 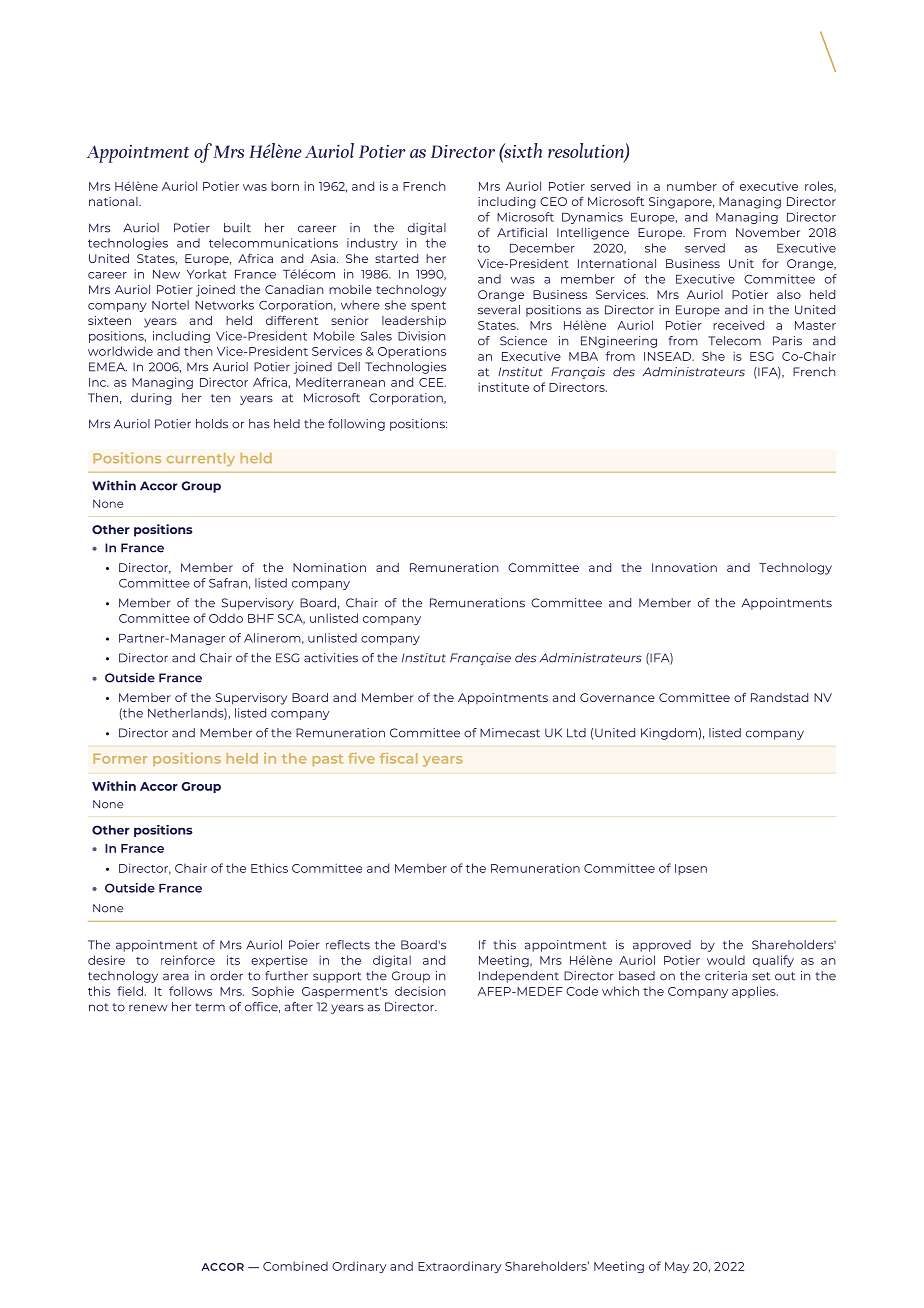 What do you see at coordinates (269, 868) in the screenshot?
I see `Ethics` at bounding box center [269, 868].
